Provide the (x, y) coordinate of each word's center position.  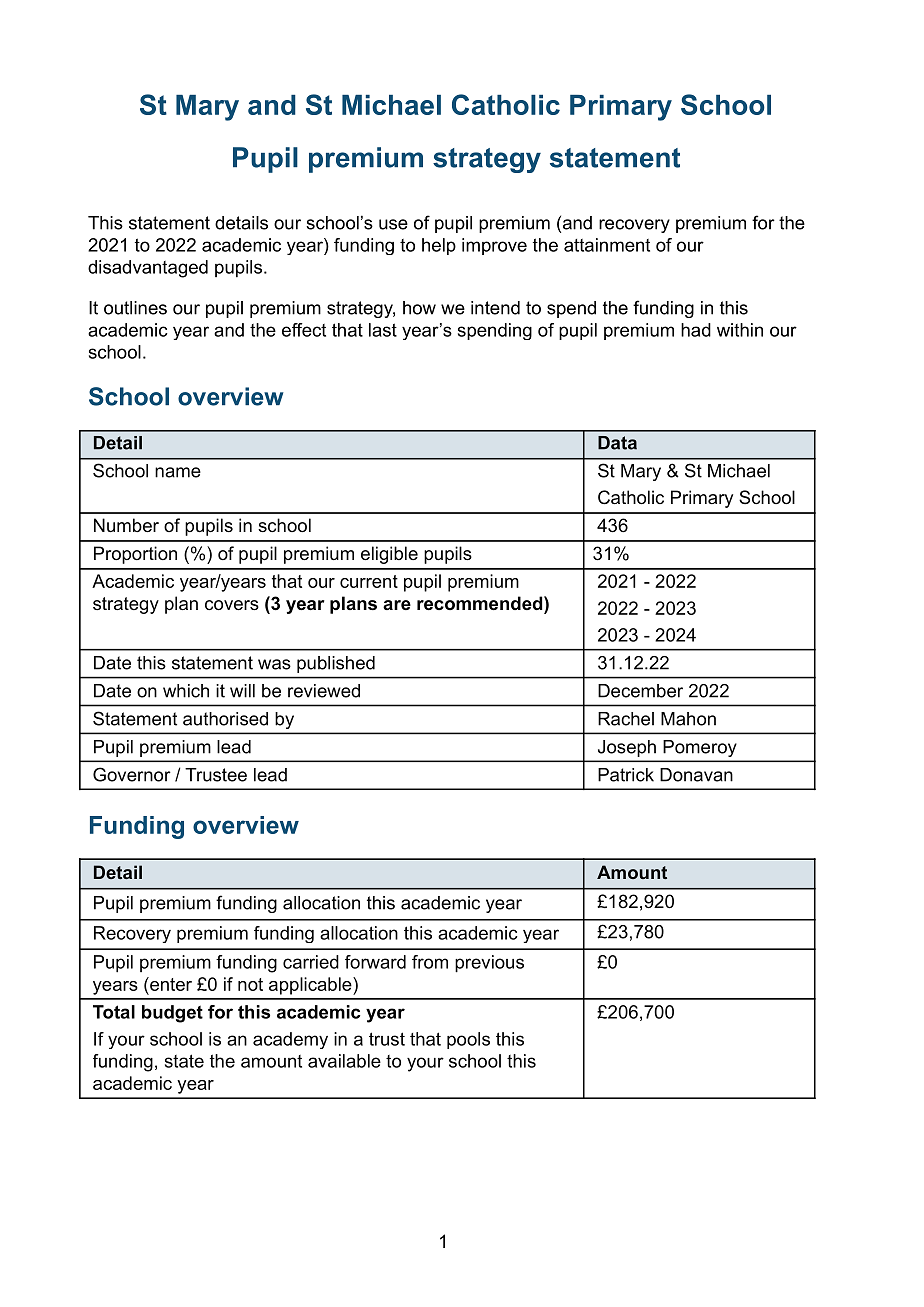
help (439, 246)
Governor (132, 774)
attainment (607, 245)
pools (468, 1040)
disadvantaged (148, 269)
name (178, 472)
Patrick (626, 775)
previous (489, 964)
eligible (389, 555)
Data (617, 443)
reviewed (324, 691)
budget (172, 1014)
